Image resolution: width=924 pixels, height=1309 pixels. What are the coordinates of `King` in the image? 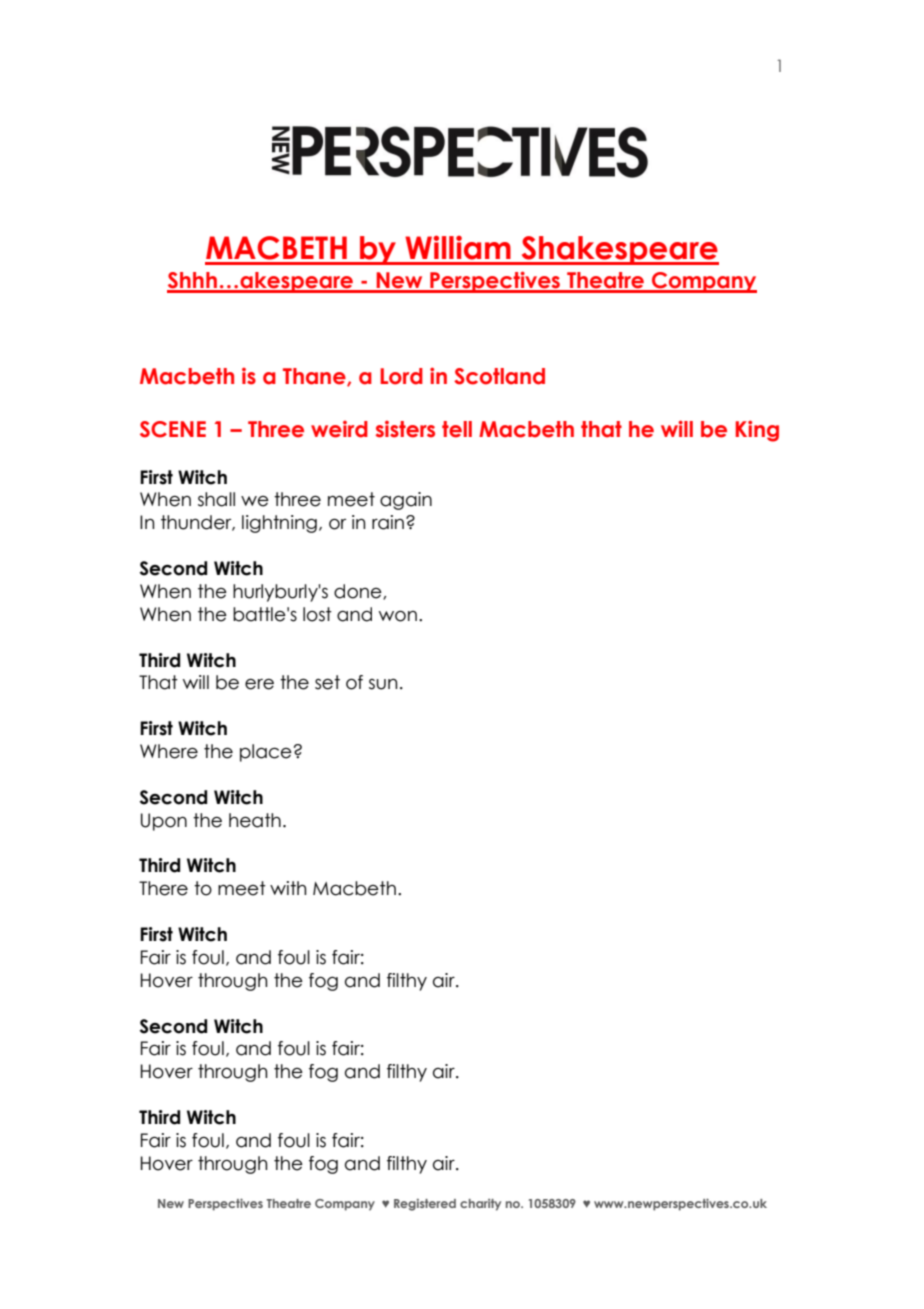 It's located at (757, 431).
